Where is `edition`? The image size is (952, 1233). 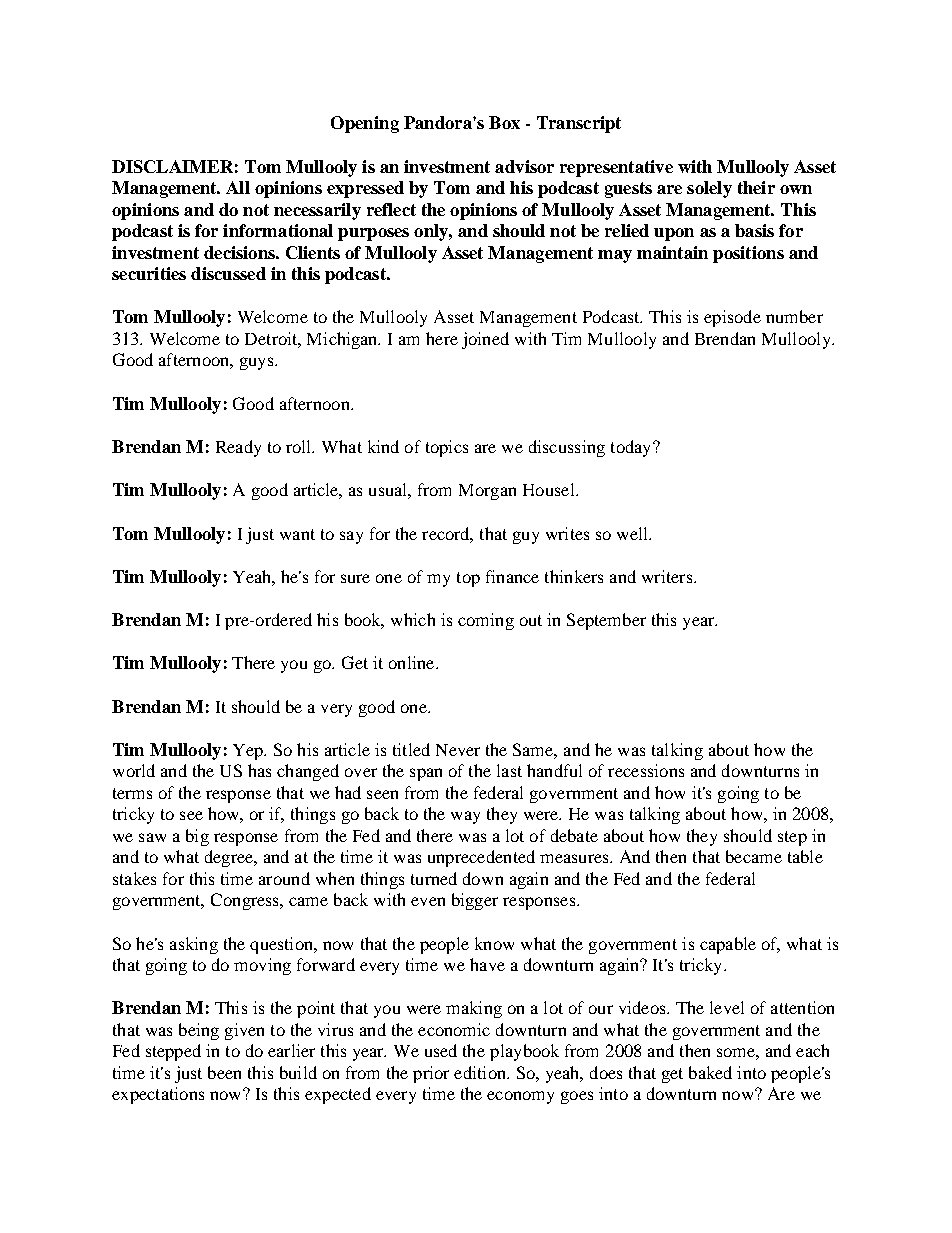 edition is located at coordinates (481, 1072).
